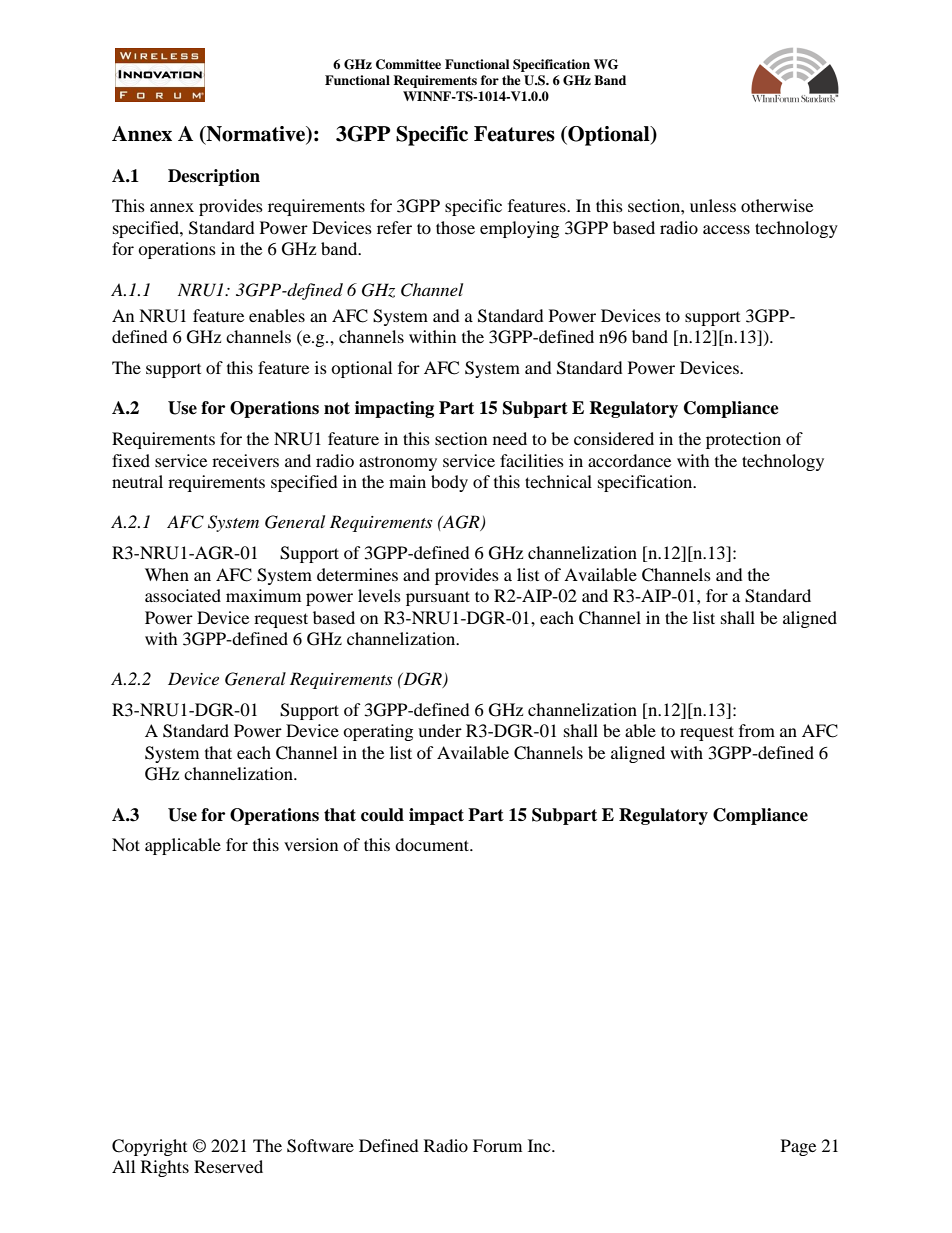 This screenshot has width=952, height=1233. What do you see at coordinates (214, 177) in the screenshot?
I see `Description` at bounding box center [214, 177].
